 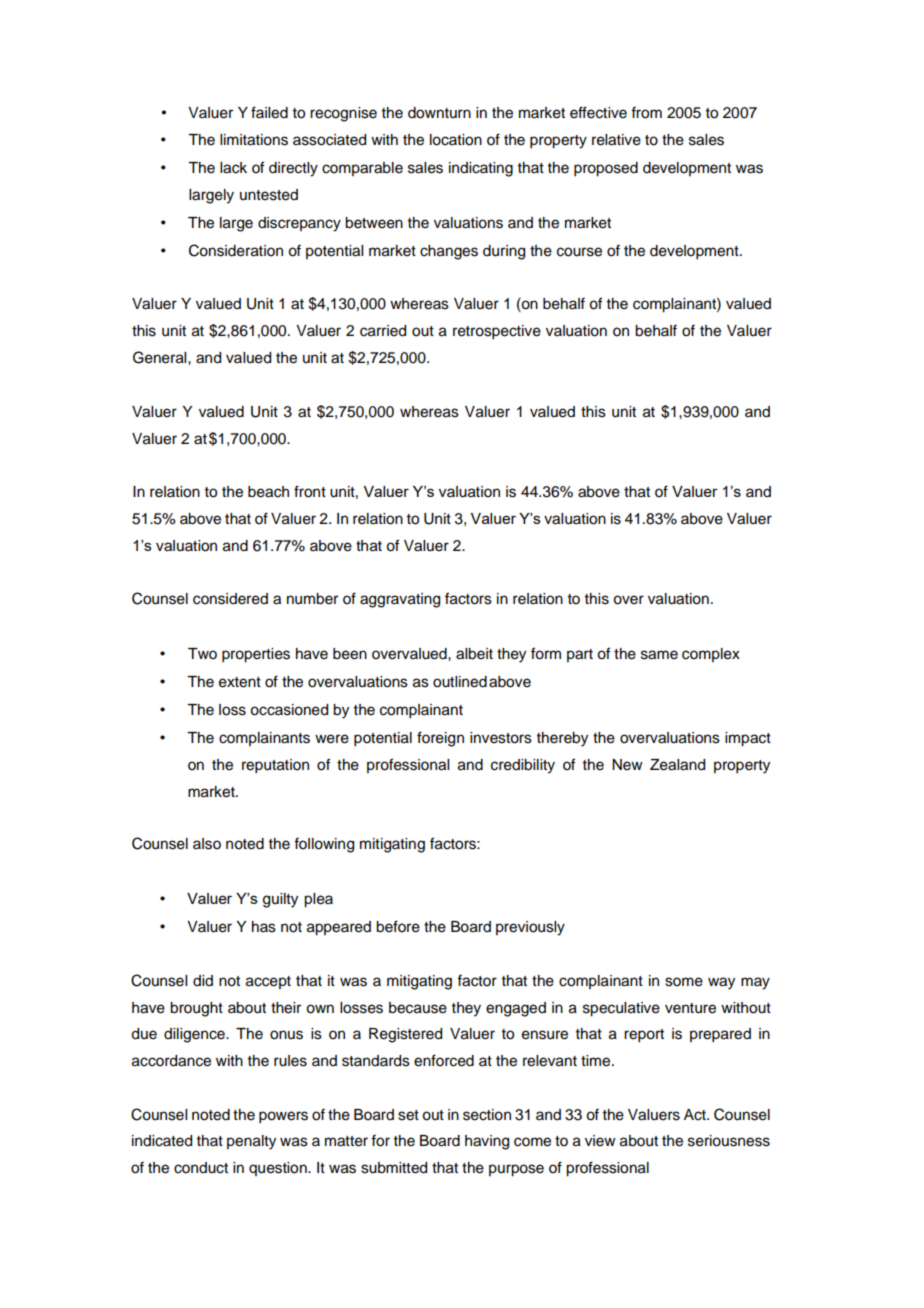 What do you see at coordinates (310, 491) in the screenshot?
I see `front` at bounding box center [310, 491].
